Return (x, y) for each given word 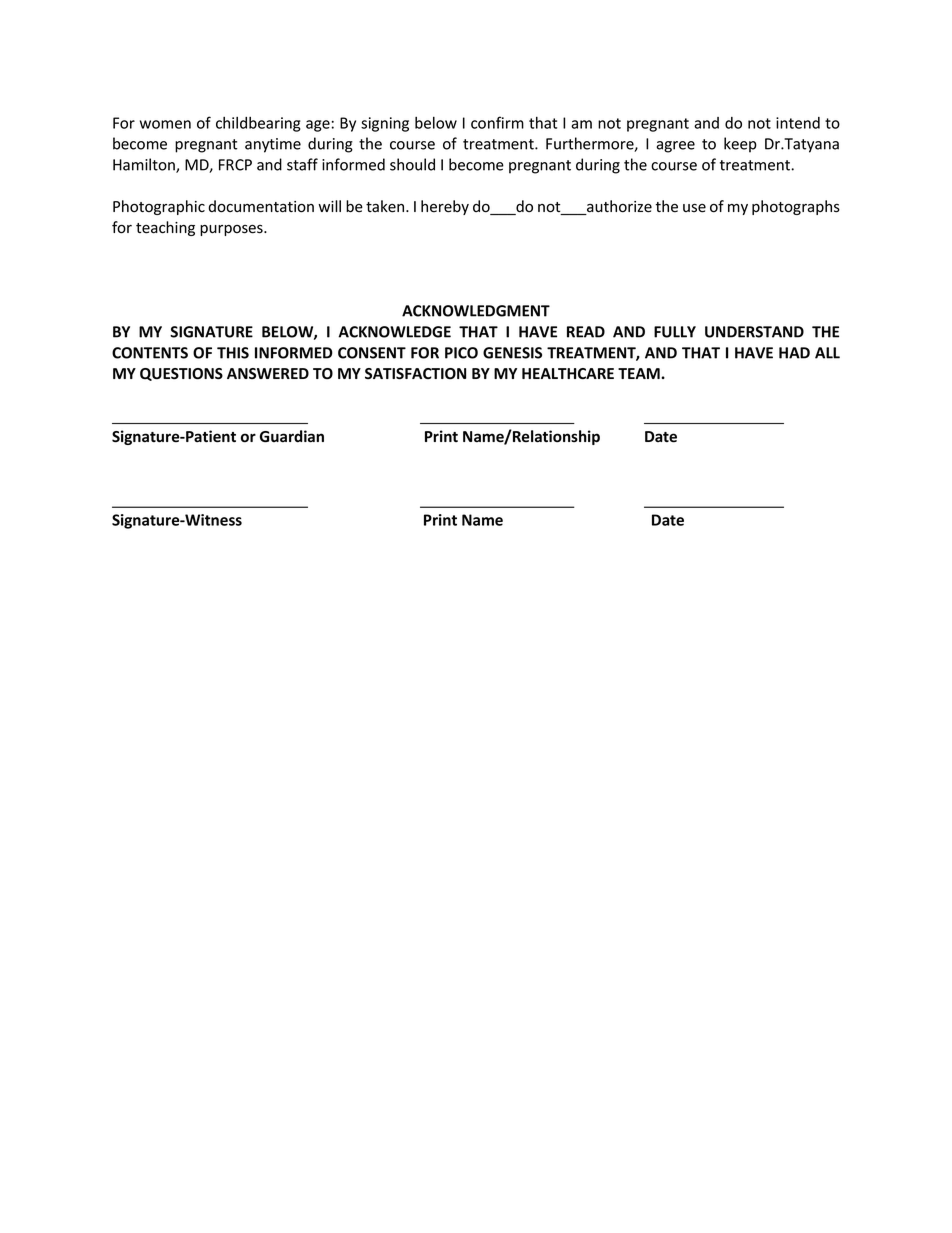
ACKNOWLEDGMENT (476, 311)
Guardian (292, 436)
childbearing (258, 124)
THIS (233, 353)
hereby (445, 207)
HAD (794, 353)
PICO (461, 353)
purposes (232, 230)
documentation (261, 206)
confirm (497, 122)
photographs (796, 207)
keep (740, 145)
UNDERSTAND (754, 332)
